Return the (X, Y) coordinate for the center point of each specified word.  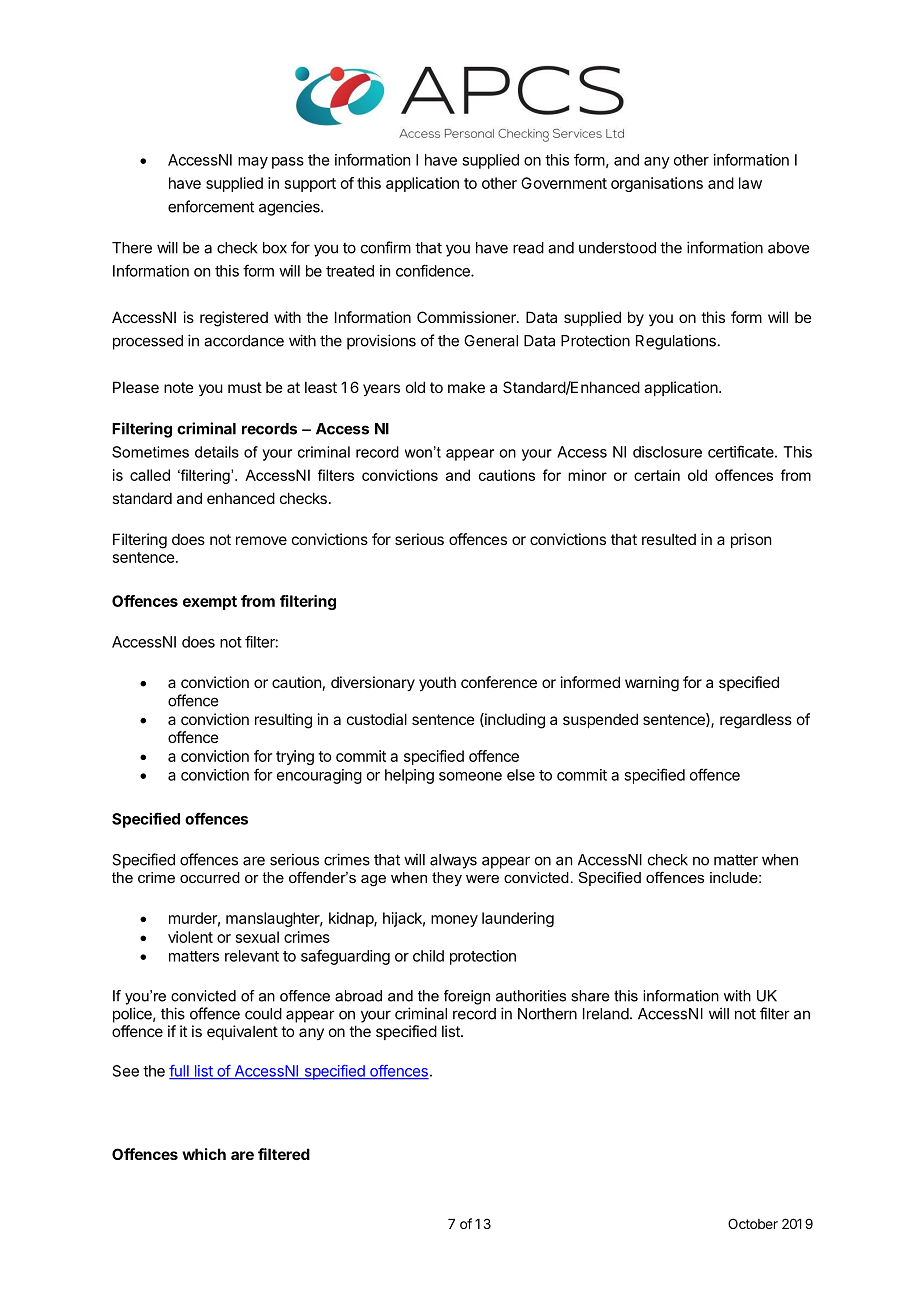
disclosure (667, 452)
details (217, 452)
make (466, 387)
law (750, 183)
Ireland (606, 1014)
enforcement (211, 206)
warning (652, 684)
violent (190, 937)
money (454, 921)
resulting (283, 721)
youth (437, 683)
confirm (386, 247)
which (204, 1154)
